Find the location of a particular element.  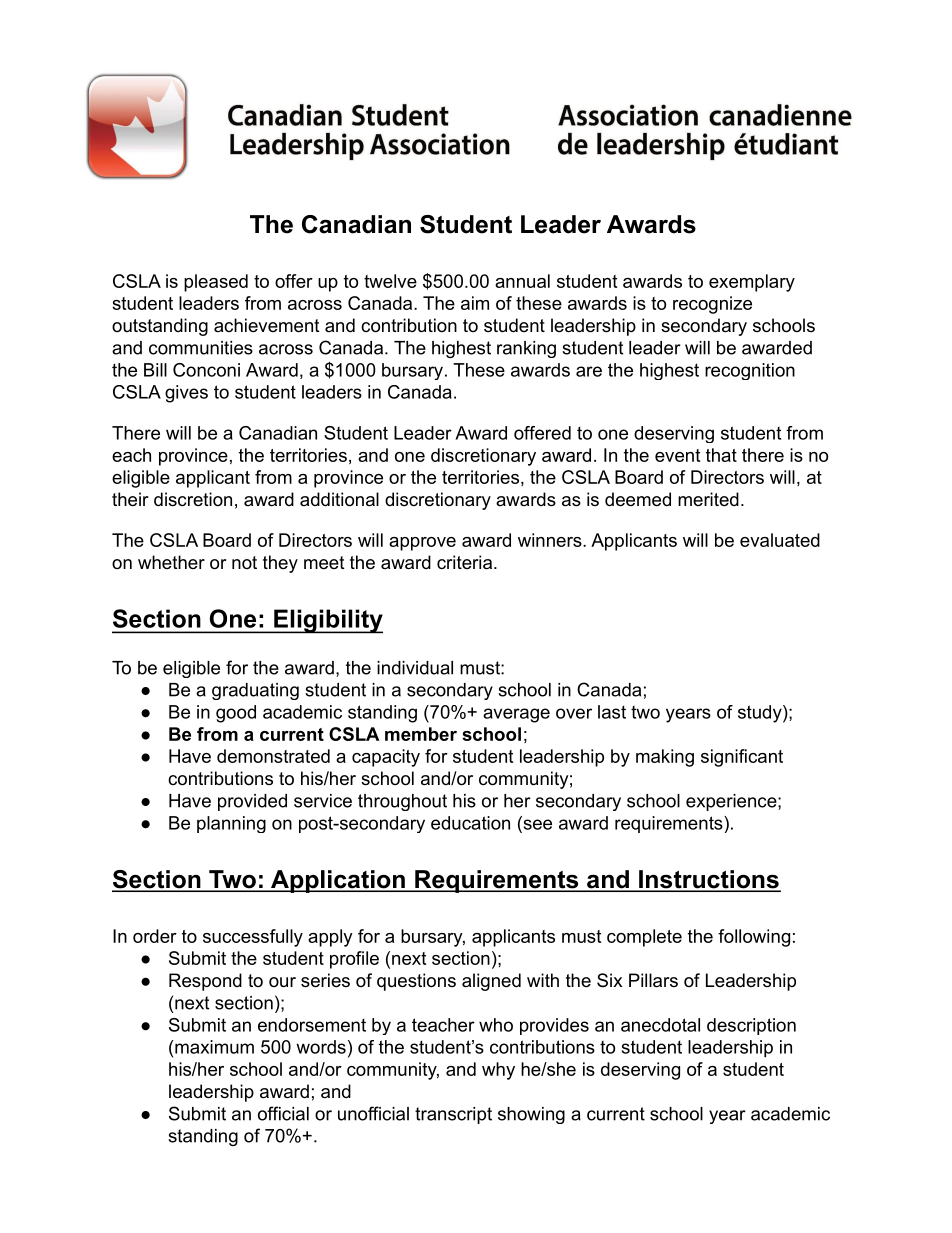

last is located at coordinates (612, 712).
